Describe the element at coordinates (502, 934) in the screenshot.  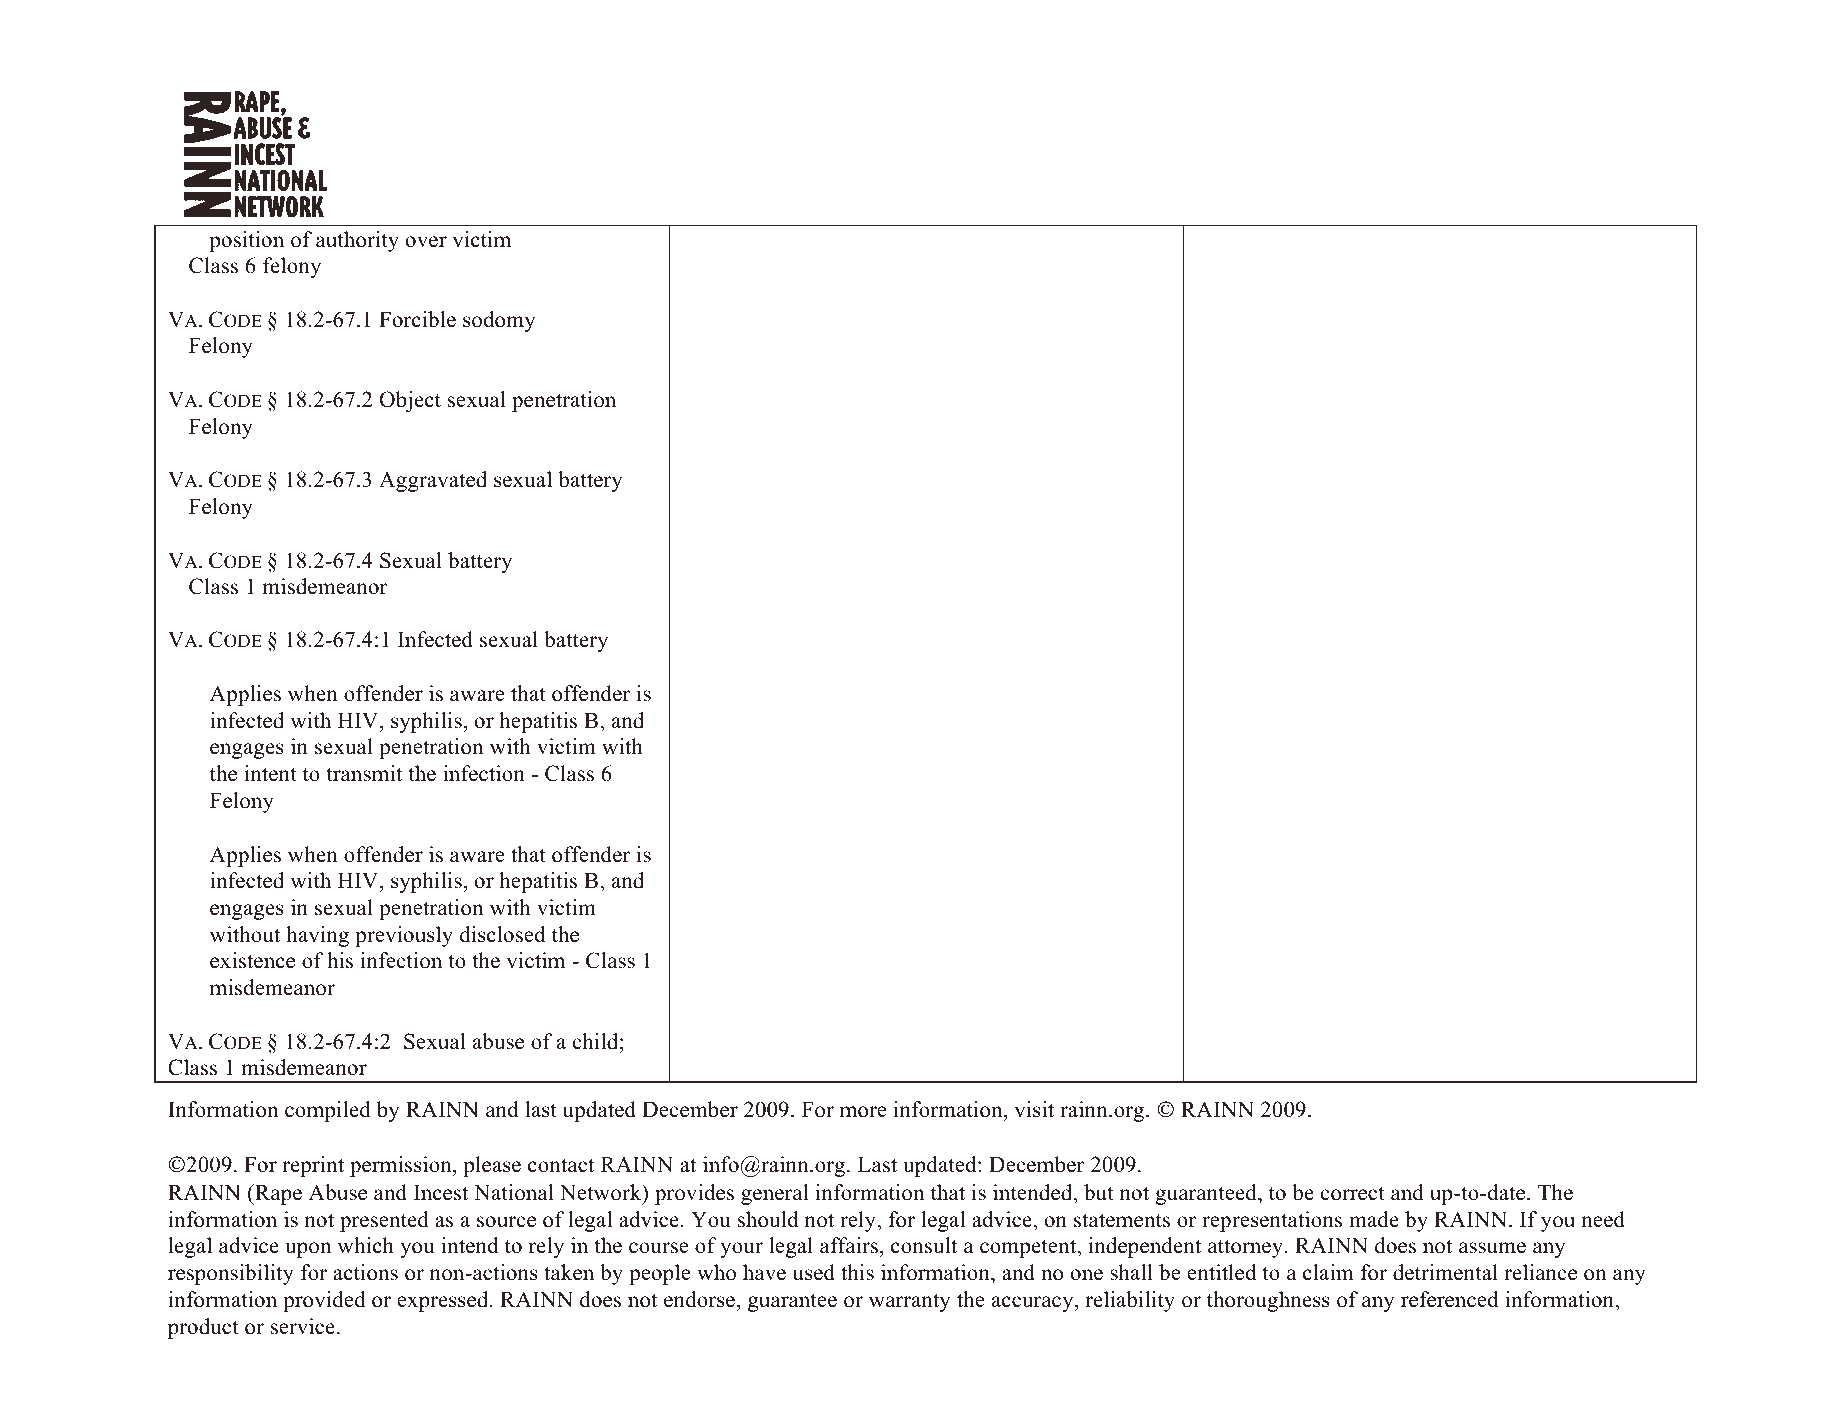
I see `disclosed` at that location.
